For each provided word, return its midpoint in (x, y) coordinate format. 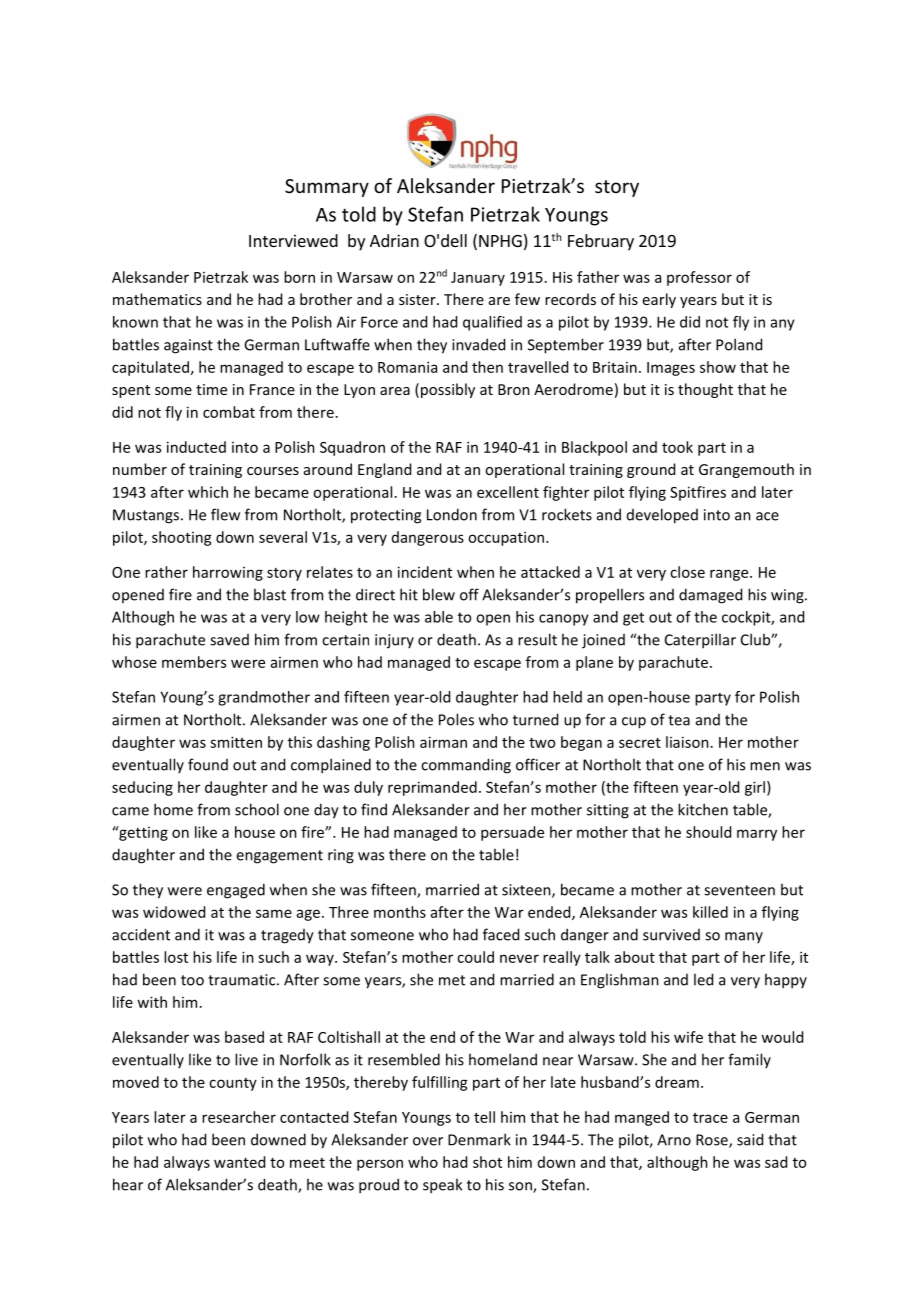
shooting (182, 538)
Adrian (394, 240)
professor (699, 278)
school (257, 809)
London (452, 514)
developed (662, 516)
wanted (239, 1162)
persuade (512, 833)
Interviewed (293, 240)
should (708, 832)
